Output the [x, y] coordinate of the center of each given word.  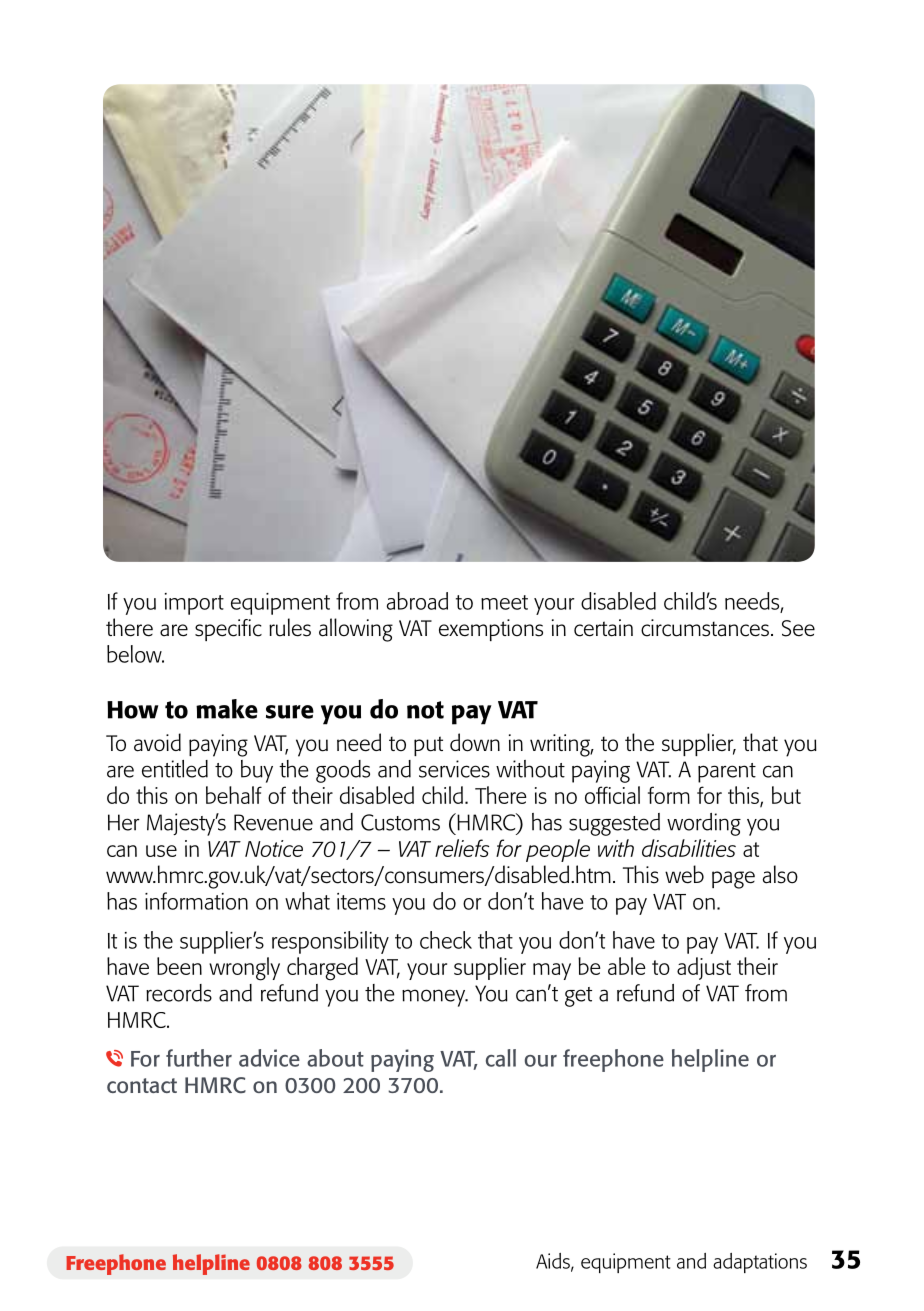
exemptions [491, 630]
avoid [157, 742]
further [199, 1058]
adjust [704, 968]
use [161, 851]
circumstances [705, 628]
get [578, 997]
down [475, 742]
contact [142, 1085]
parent [727, 773]
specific [228, 630]
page [733, 880]
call [501, 1058]
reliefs [462, 848]
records [179, 993]
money [435, 998]
